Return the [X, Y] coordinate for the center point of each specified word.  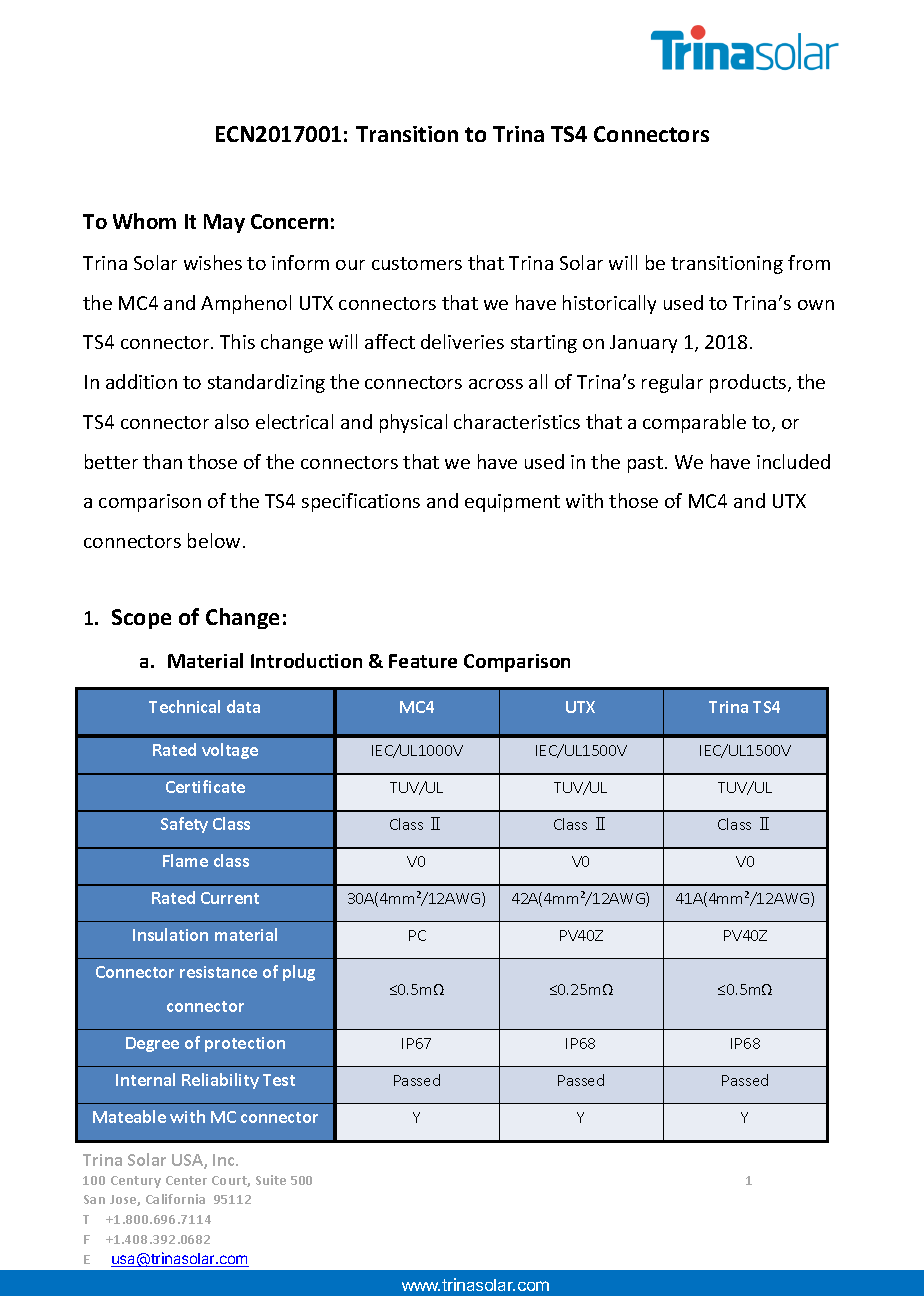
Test [279, 1080]
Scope [141, 619]
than [162, 461]
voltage [230, 751]
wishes [213, 262]
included [793, 461]
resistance [218, 972]
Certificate [205, 786]
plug [299, 973]
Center [186, 1180]
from [809, 262]
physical [413, 423]
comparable [694, 423]
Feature [423, 661]
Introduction [306, 660]
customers [417, 263]
